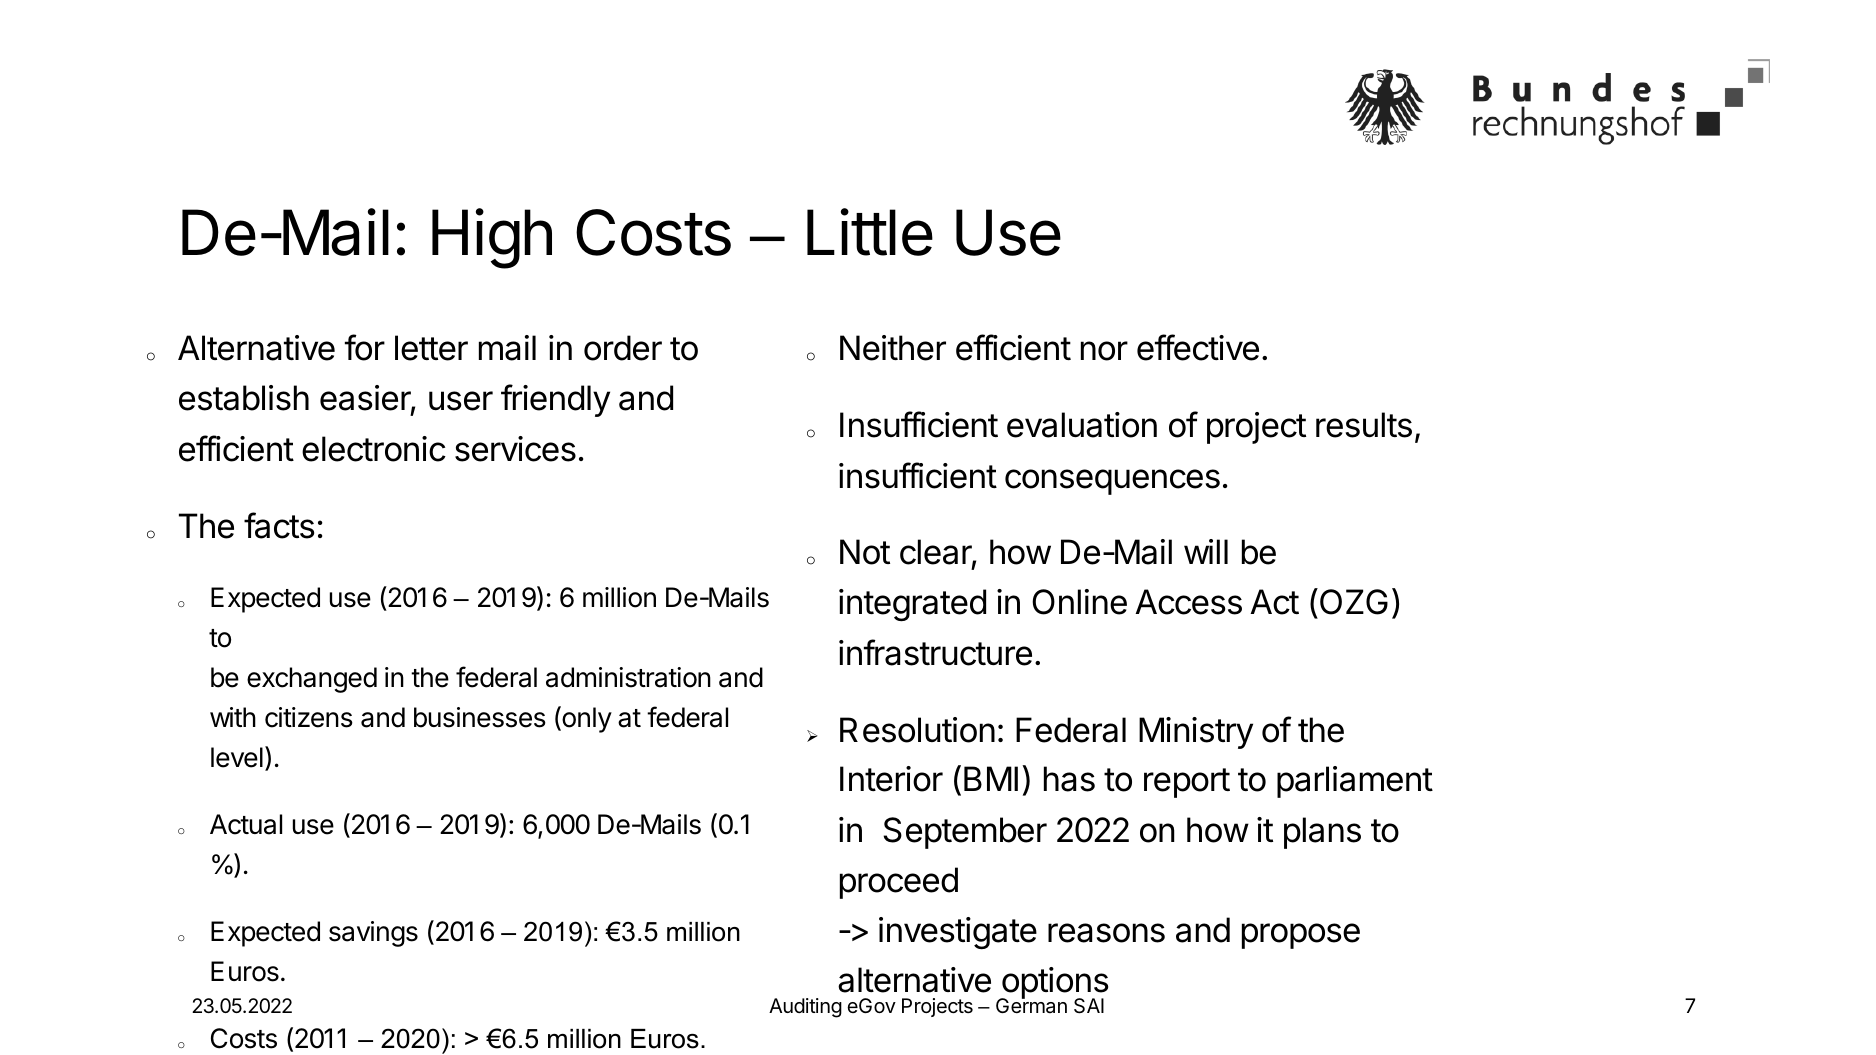 The image size is (1876, 1055). Describe the element at coordinates (870, 232) in the screenshot. I see `Little` at that location.
